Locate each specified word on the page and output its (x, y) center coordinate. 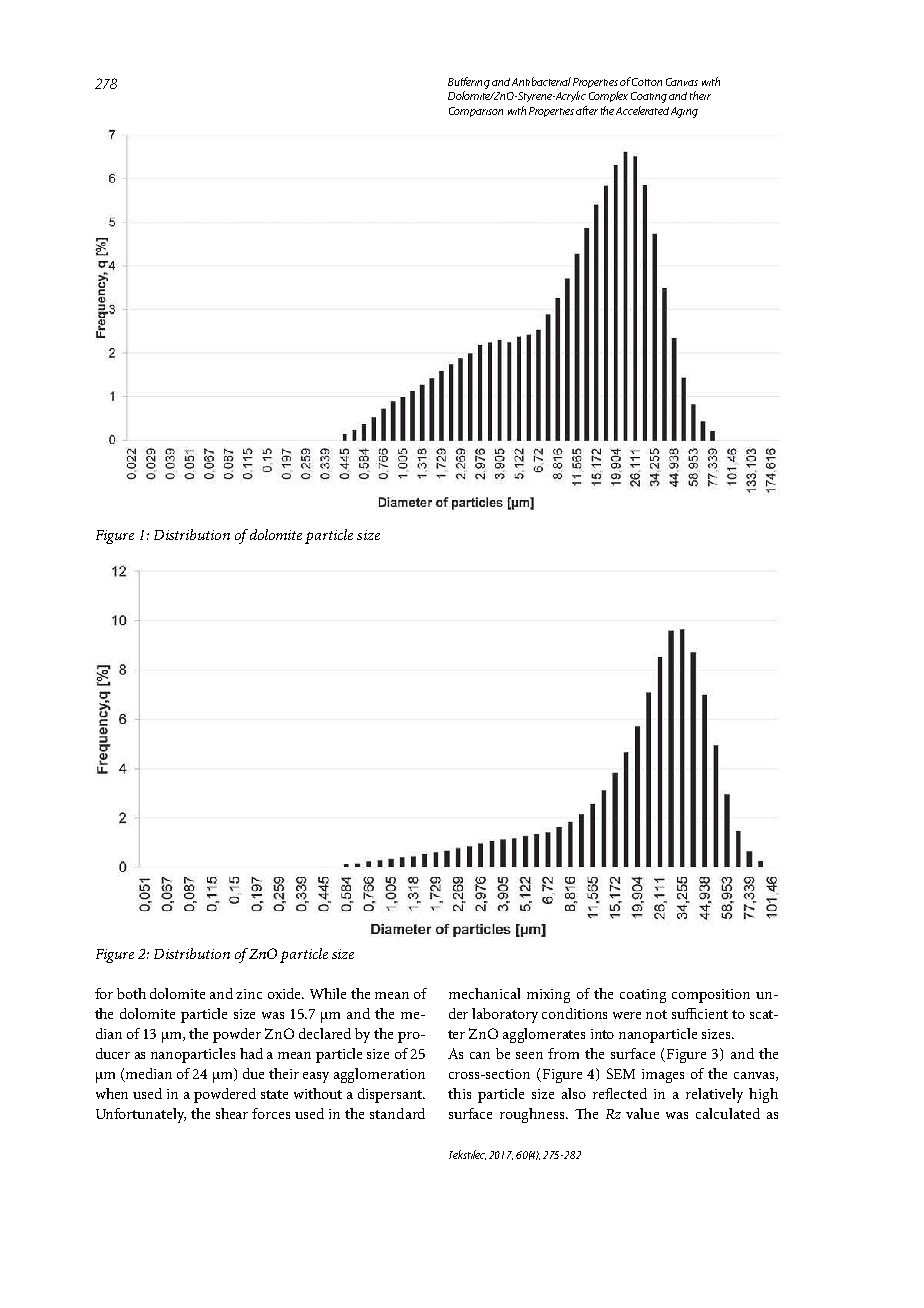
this (459, 1093)
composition (711, 996)
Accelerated (642, 110)
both (131, 993)
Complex (608, 96)
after (587, 110)
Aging (684, 112)
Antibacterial (541, 81)
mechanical (484, 993)
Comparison (476, 112)
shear (232, 1113)
